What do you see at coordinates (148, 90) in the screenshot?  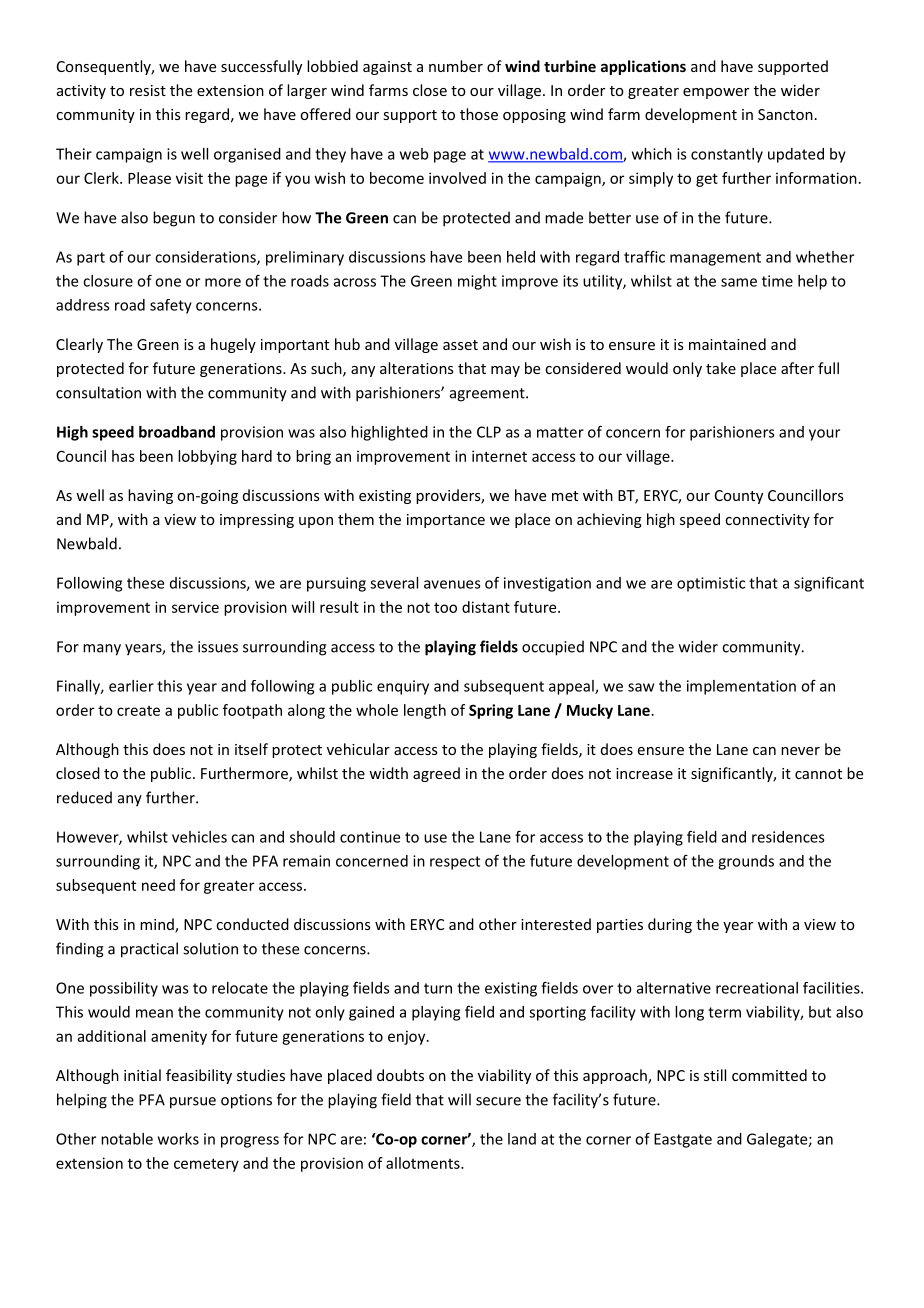 I see `resist` at bounding box center [148, 90].
